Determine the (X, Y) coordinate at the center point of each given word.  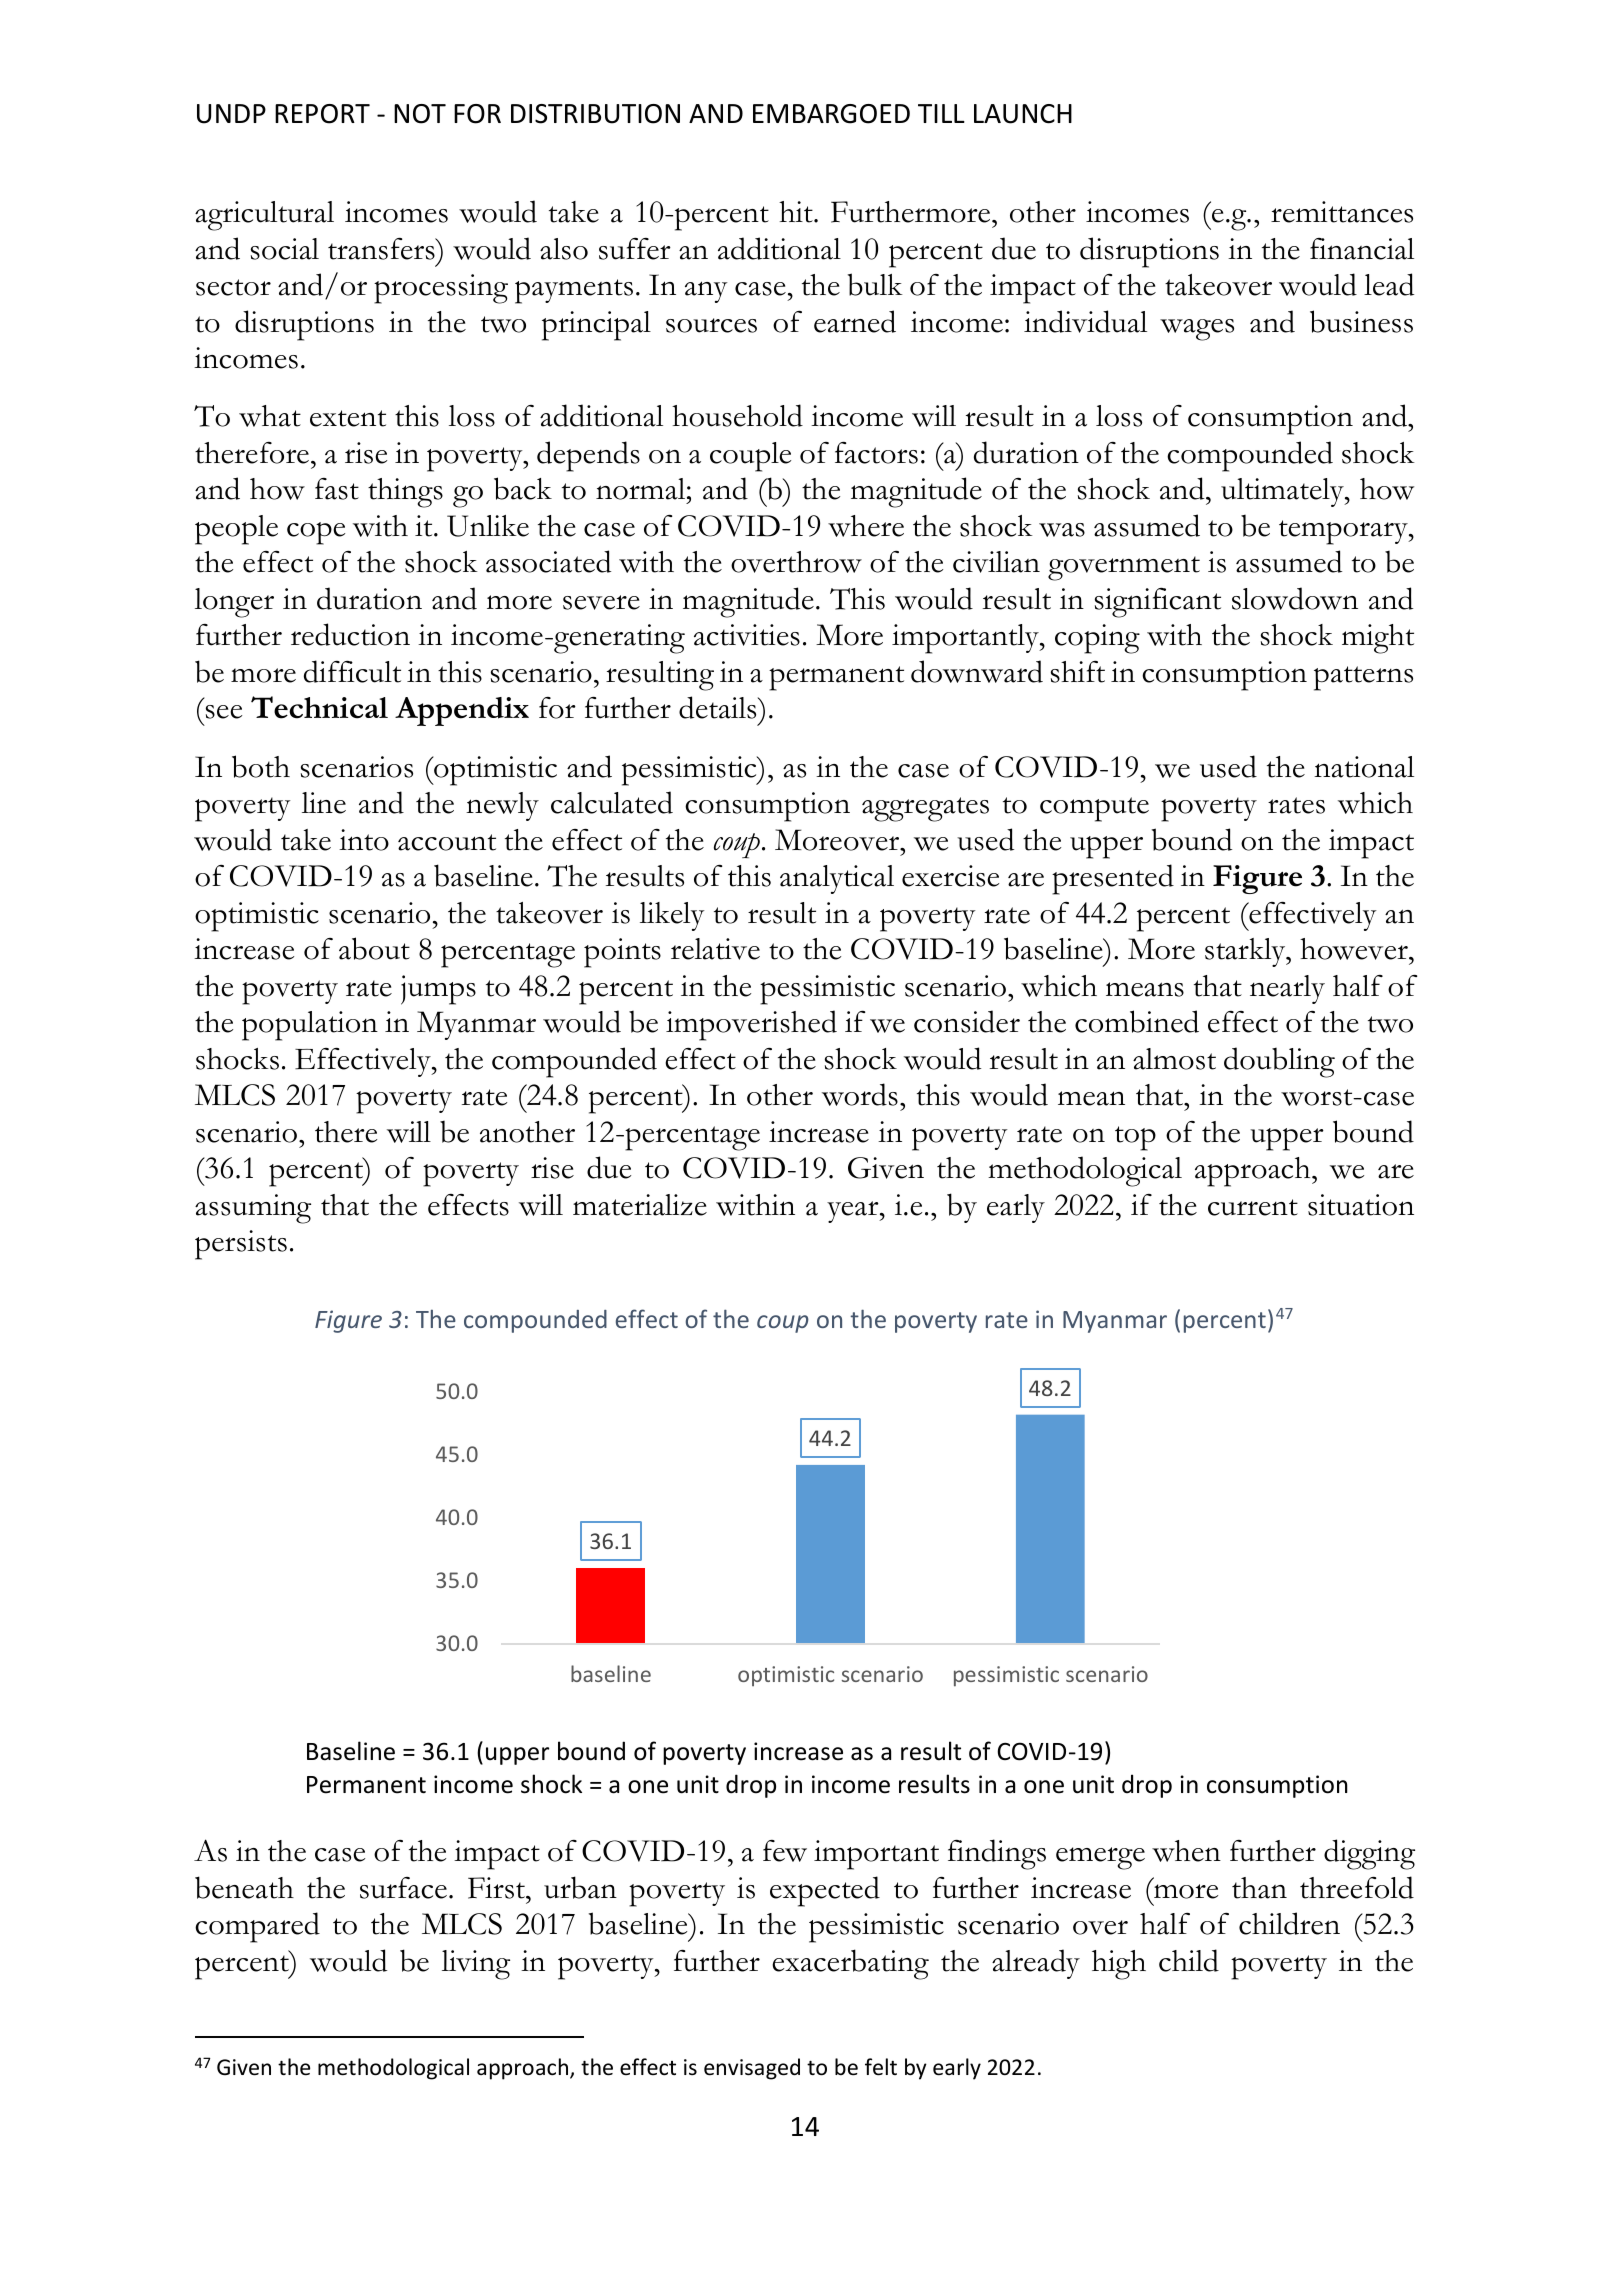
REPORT (322, 114)
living (476, 1965)
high (1119, 1965)
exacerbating (850, 1964)
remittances (1342, 212)
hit (797, 212)
